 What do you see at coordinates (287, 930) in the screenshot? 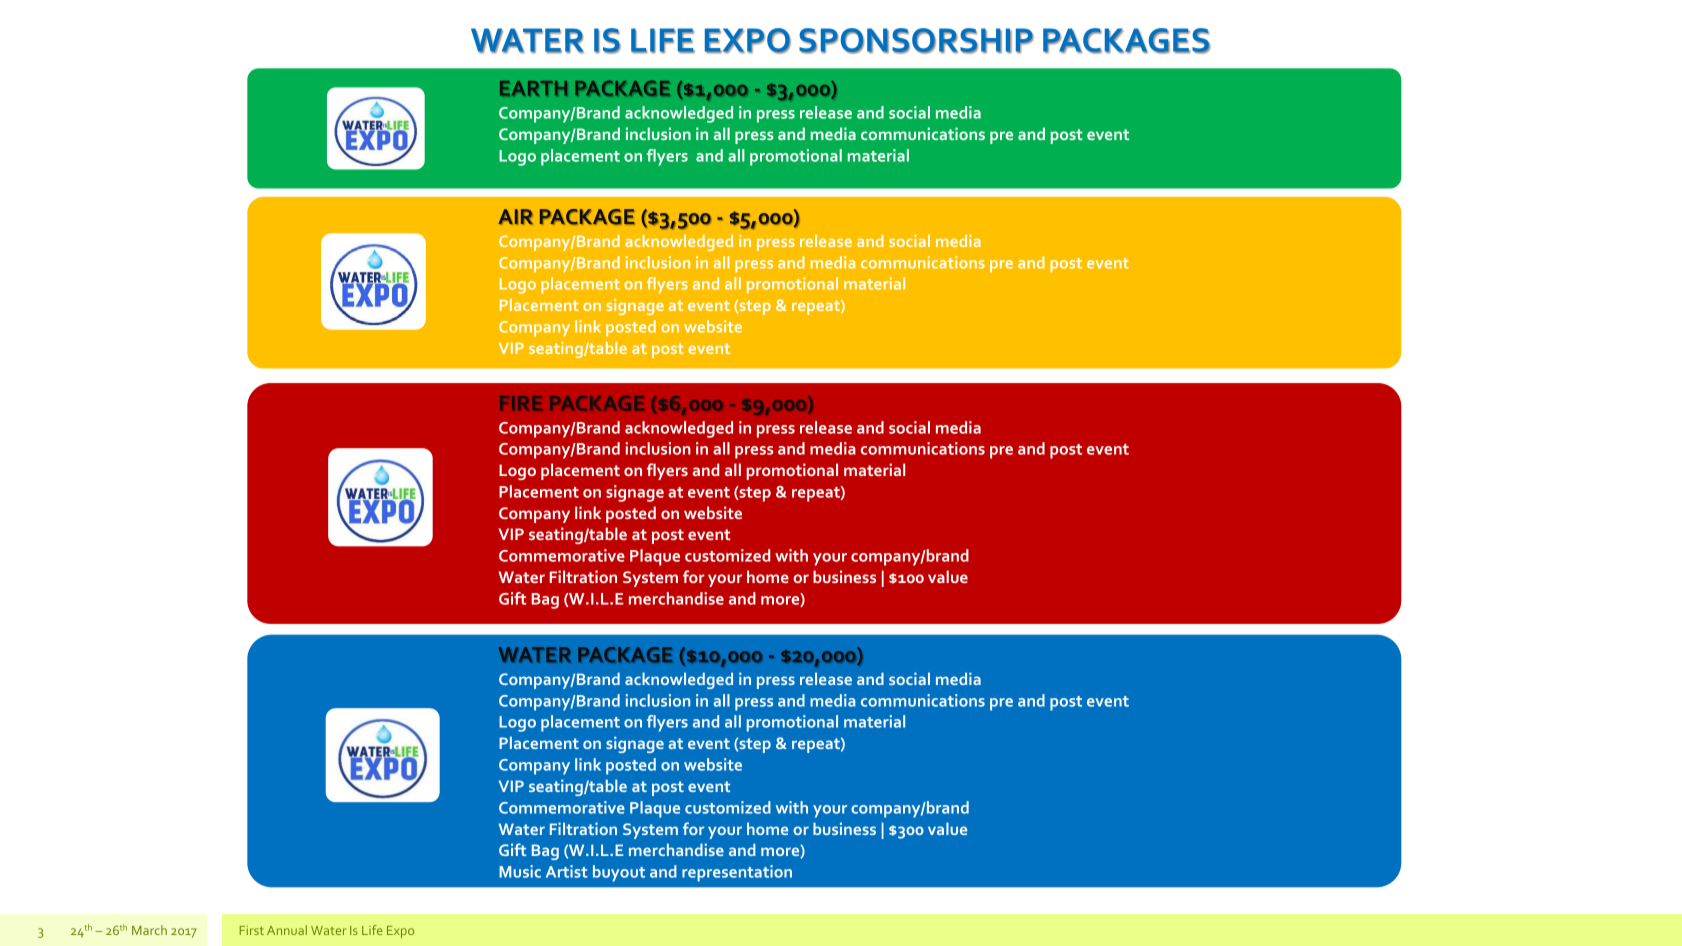
I see `Annual` at bounding box center [287, 930].
